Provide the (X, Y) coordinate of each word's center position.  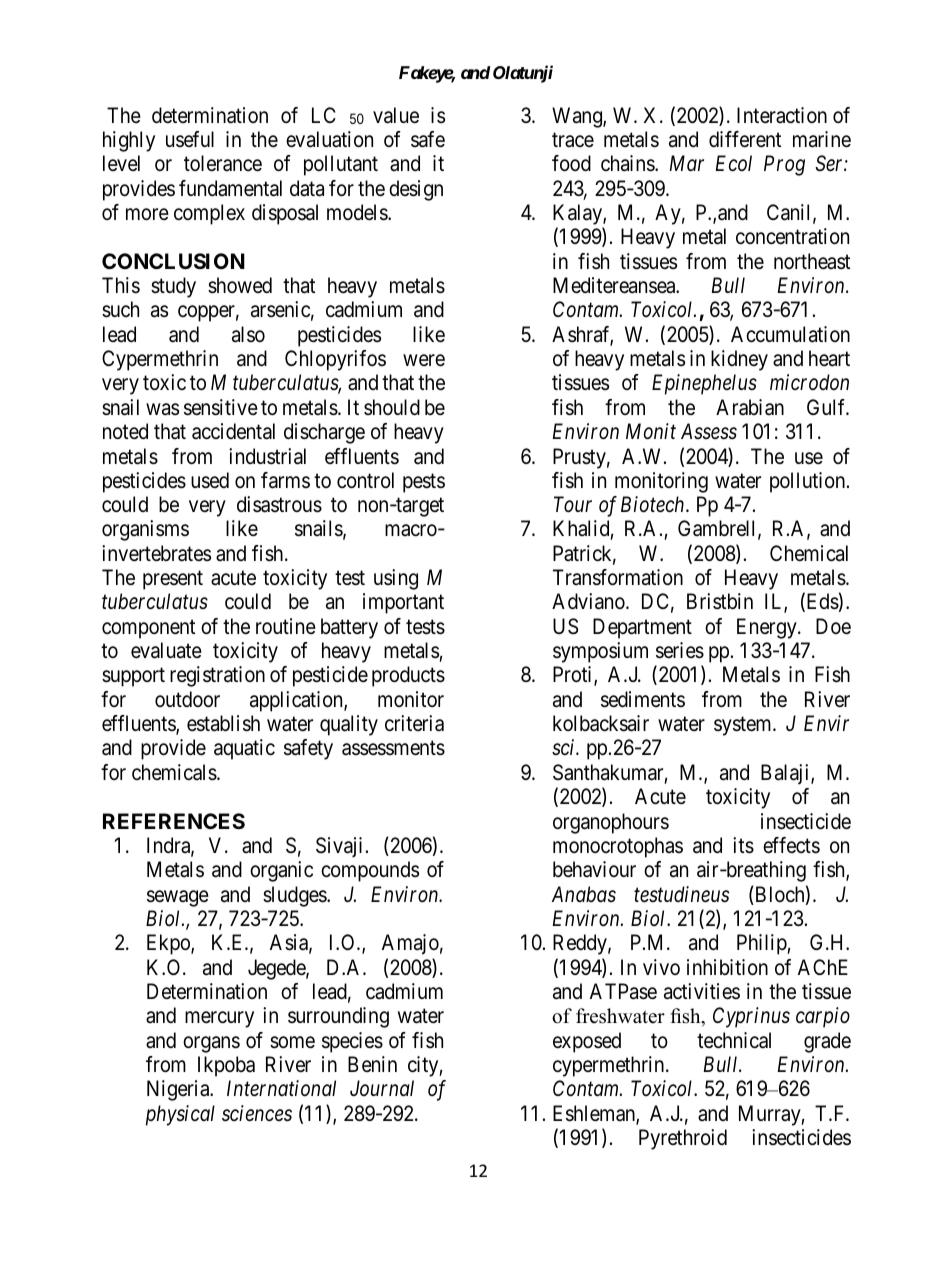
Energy (768, 628)
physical (180, 1115)
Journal (382, 1088)
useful (190, 139)
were (424, 360)
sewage (178, 898)
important (403, 603)
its (743, 845)
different (745, 139)
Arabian (750, 407)
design (416, 190)
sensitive (221, 407)
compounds (370, 871)
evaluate (166, 650)
